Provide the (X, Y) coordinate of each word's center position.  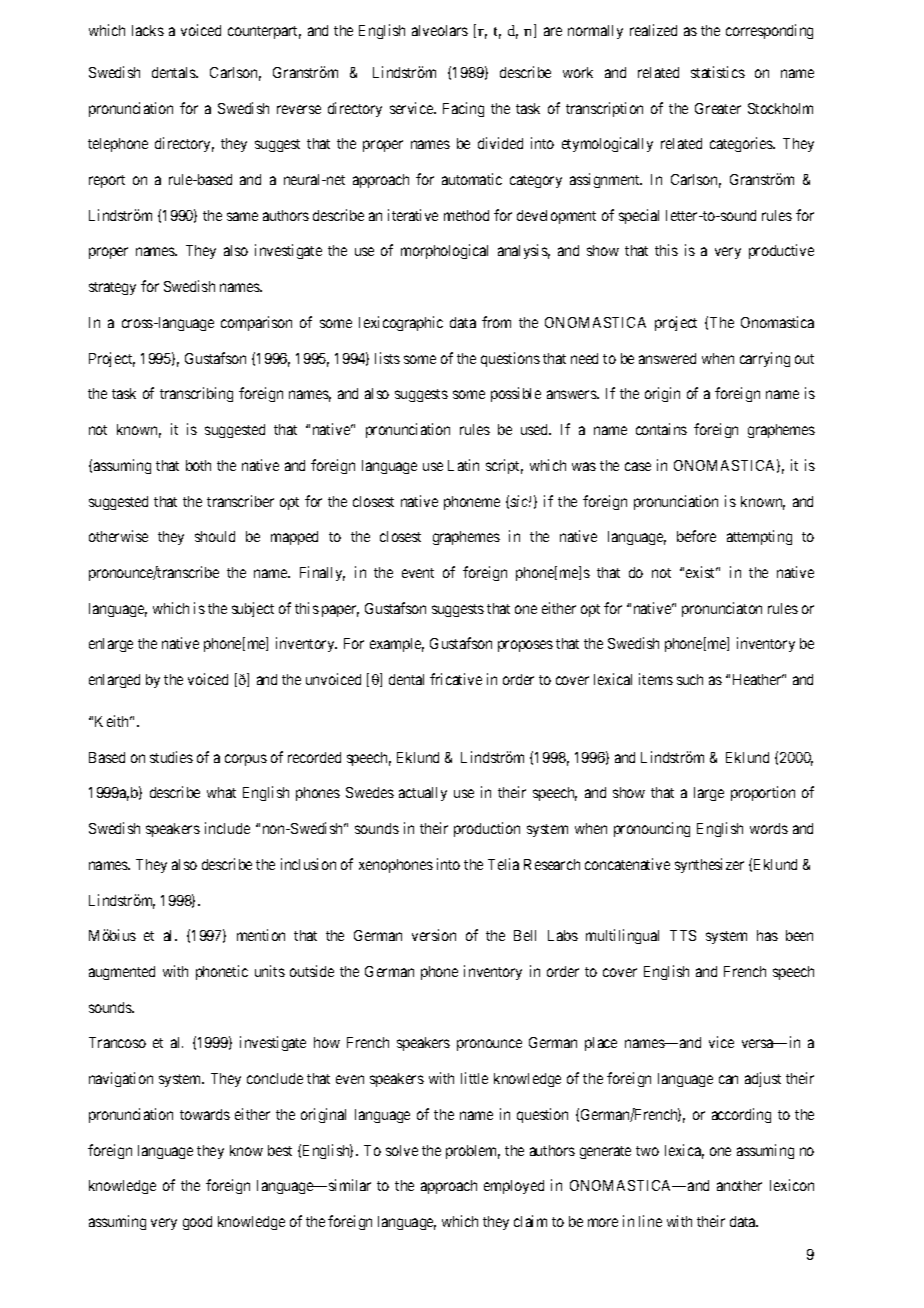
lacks (148, 30)
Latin (463, 465)
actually (423, 794)
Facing (463, 109)
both (198, 465)
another (739, 1185)
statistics (718, 72)
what (221, 792)
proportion (763, 793)
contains (661, 429)
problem (473, 1152)
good (197, 1223)
